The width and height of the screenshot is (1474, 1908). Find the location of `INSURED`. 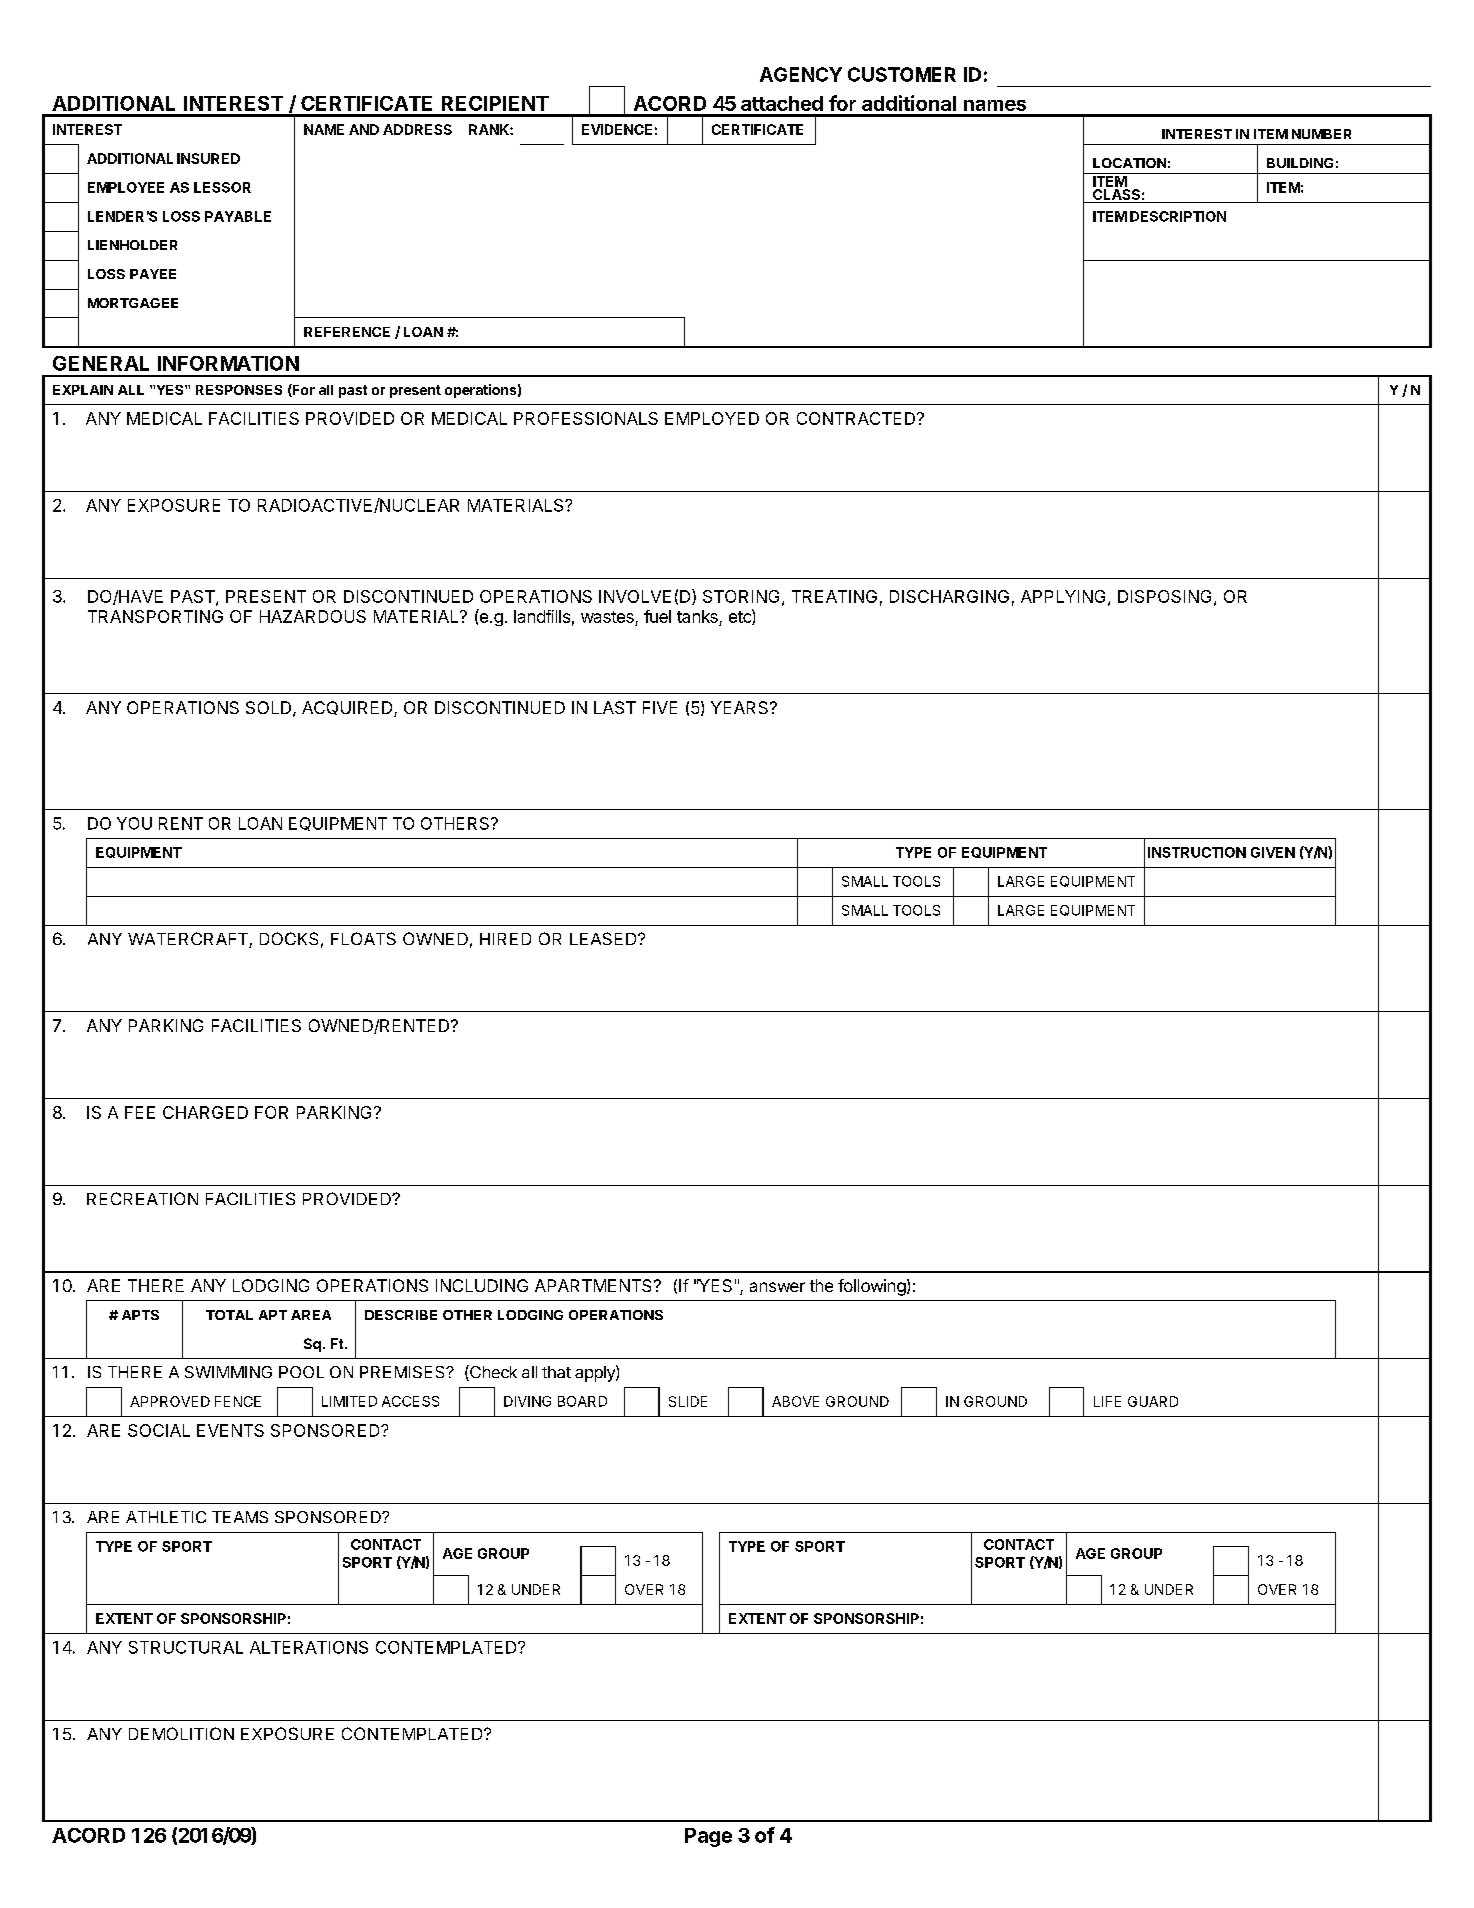

INSURED is located at coordinates (208, 158).
